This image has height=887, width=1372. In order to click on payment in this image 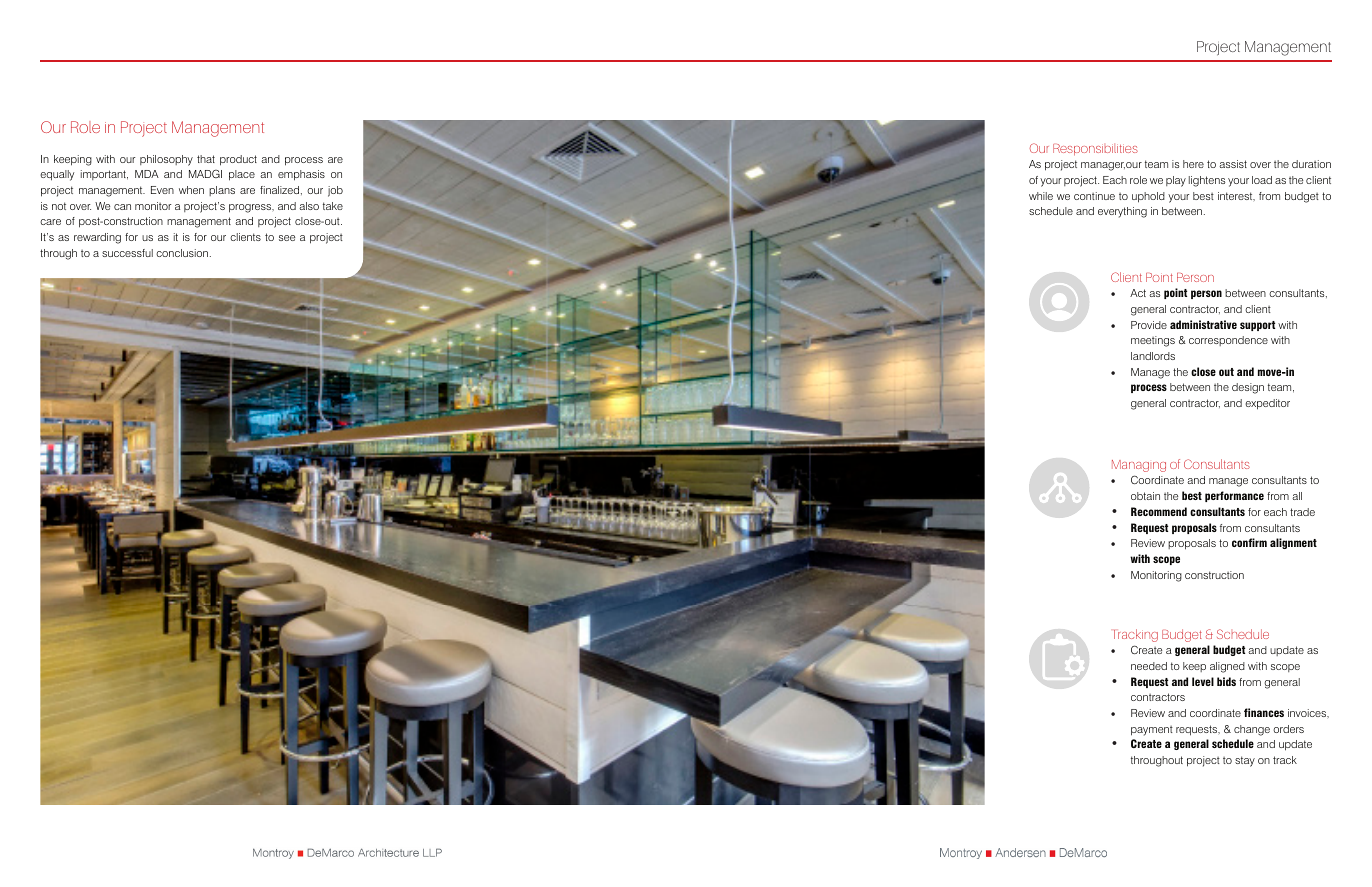, I will do `click(1152, 731)`.
